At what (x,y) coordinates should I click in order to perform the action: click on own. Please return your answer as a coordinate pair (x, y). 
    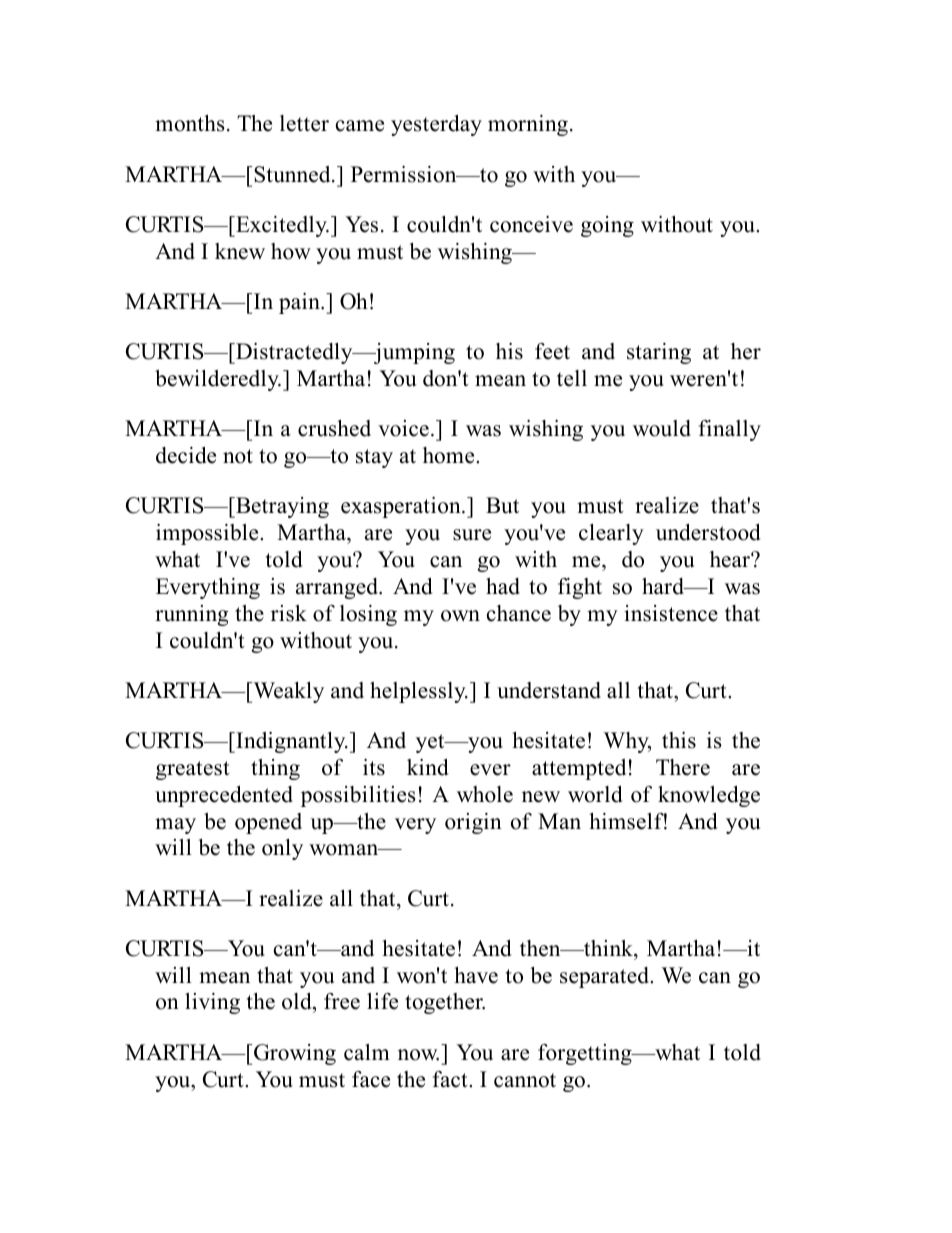
    Looking at the image, I should click on (460, 616).
